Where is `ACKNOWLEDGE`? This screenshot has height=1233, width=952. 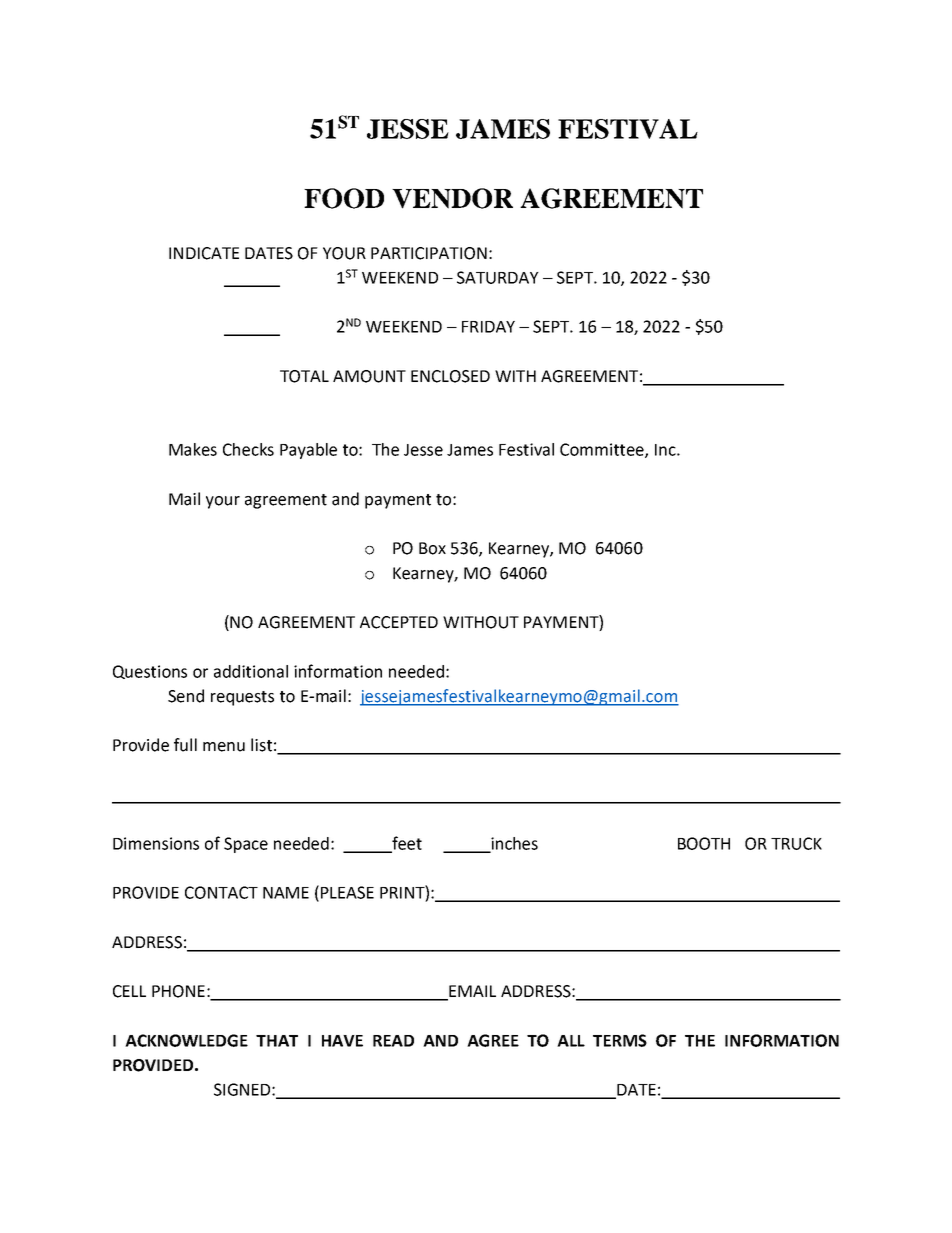
ACKNOWLEDGE is located at coordinates (186, 1040).
